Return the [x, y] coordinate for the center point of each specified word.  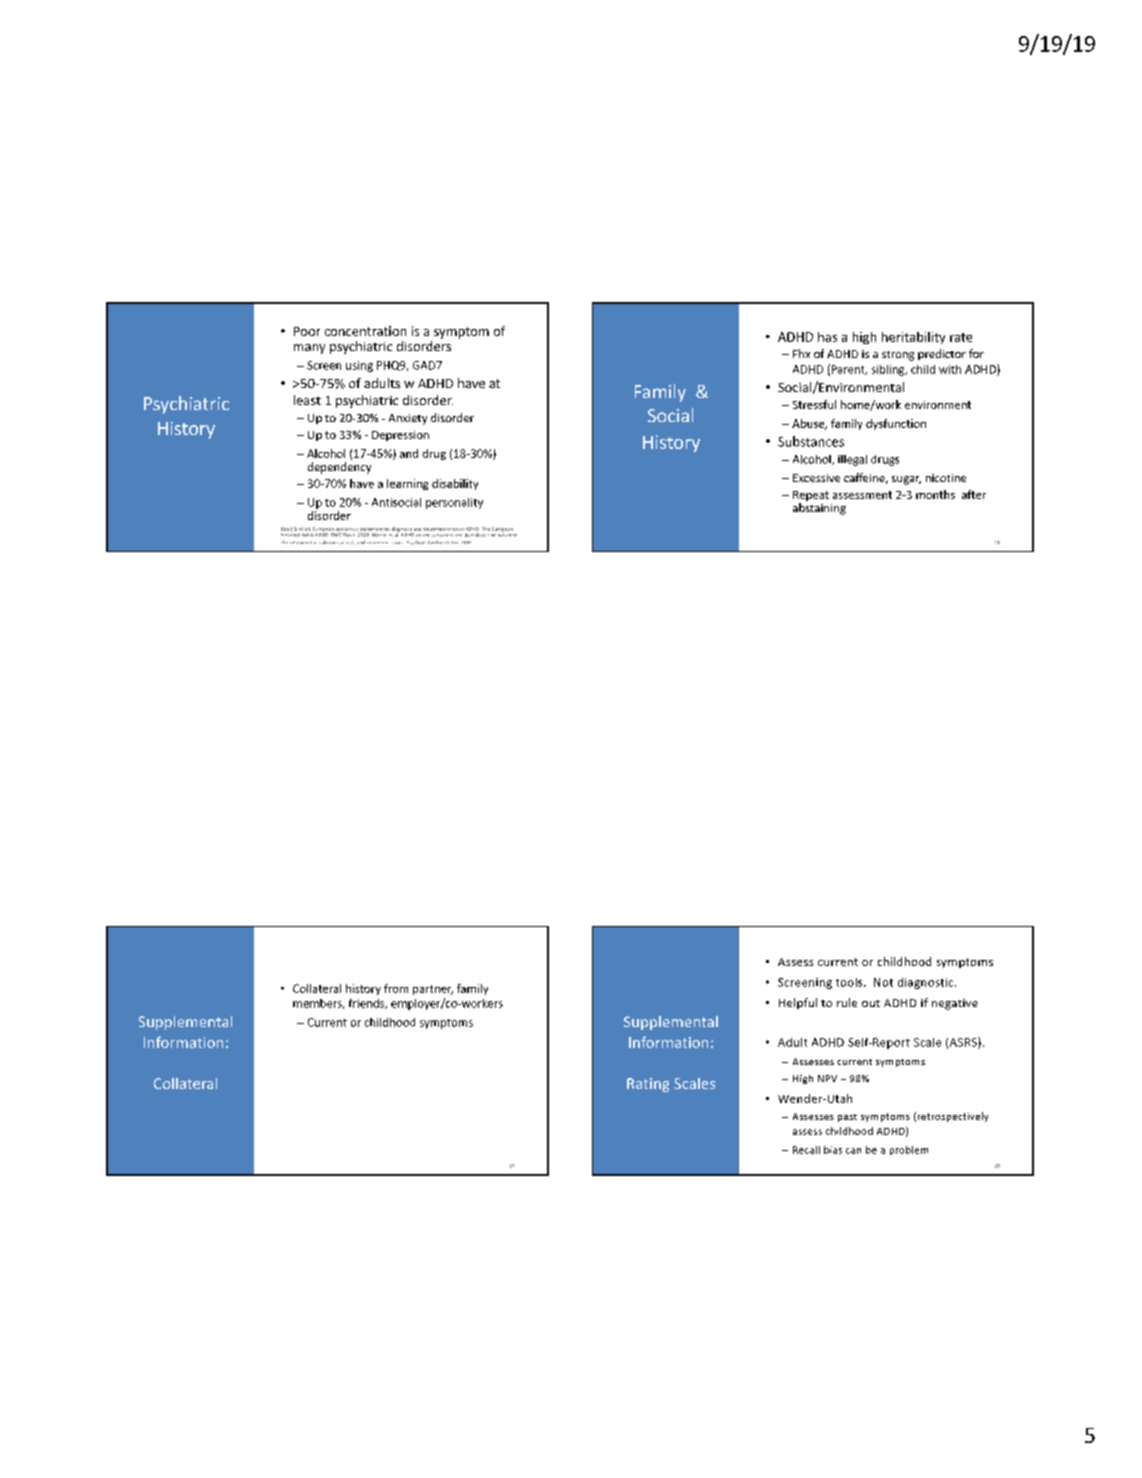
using [359, 366]
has [827, 337]
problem [909, 1150]
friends [368, 1004]
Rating [648, 1085]
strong [898, 356]
